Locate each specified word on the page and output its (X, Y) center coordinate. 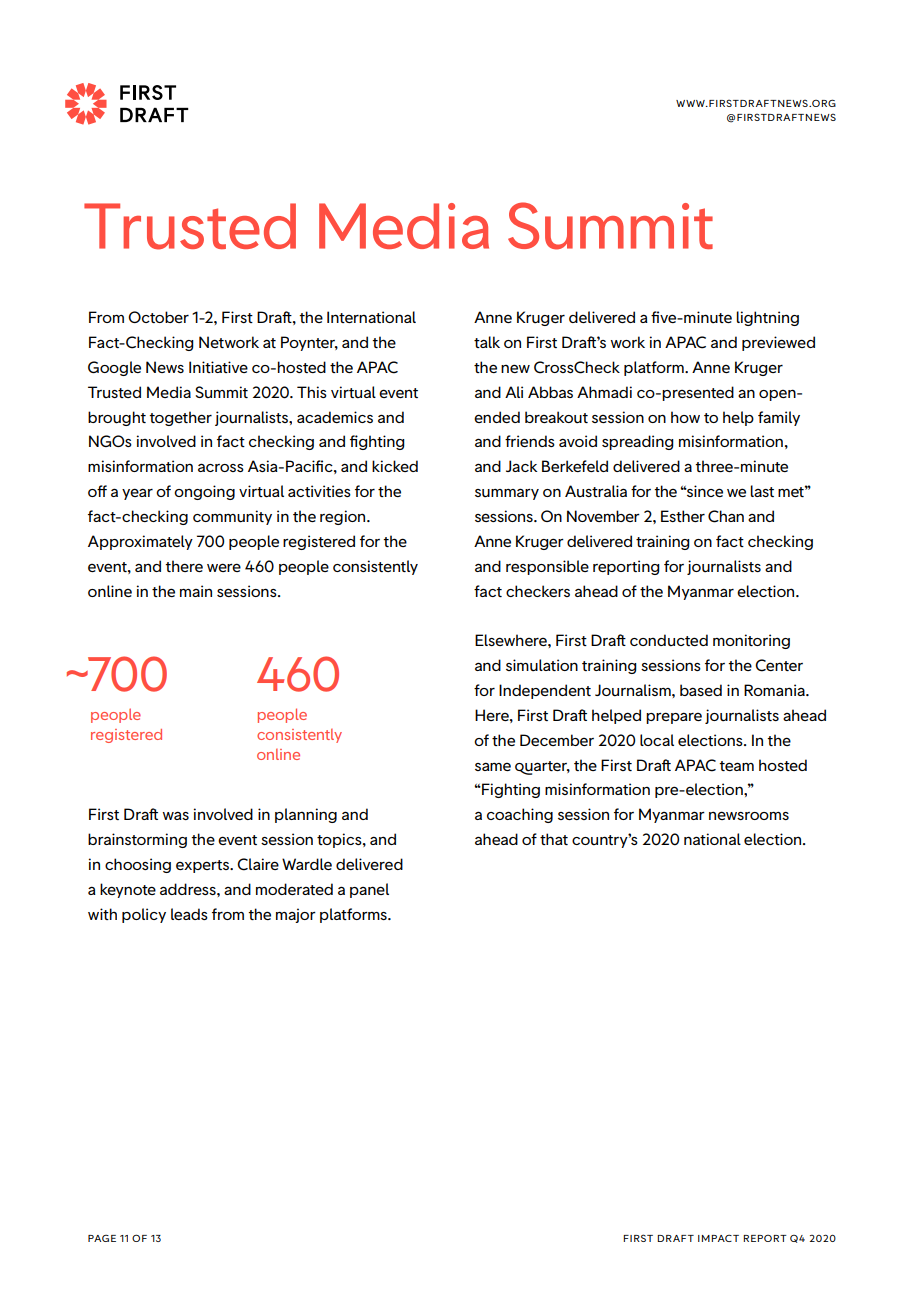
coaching (520, 815)
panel (369, 890)
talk (487, 342)
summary (507, 494)
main (196, 591)
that (554, 839)
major (296, 915)
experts (204, 866)
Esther (683, 516)
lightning (767, 318)
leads (189, 914)
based (701, 690)
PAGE (102, 1238)
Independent (545, 691)
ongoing (204, 492)
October (158, 317)
